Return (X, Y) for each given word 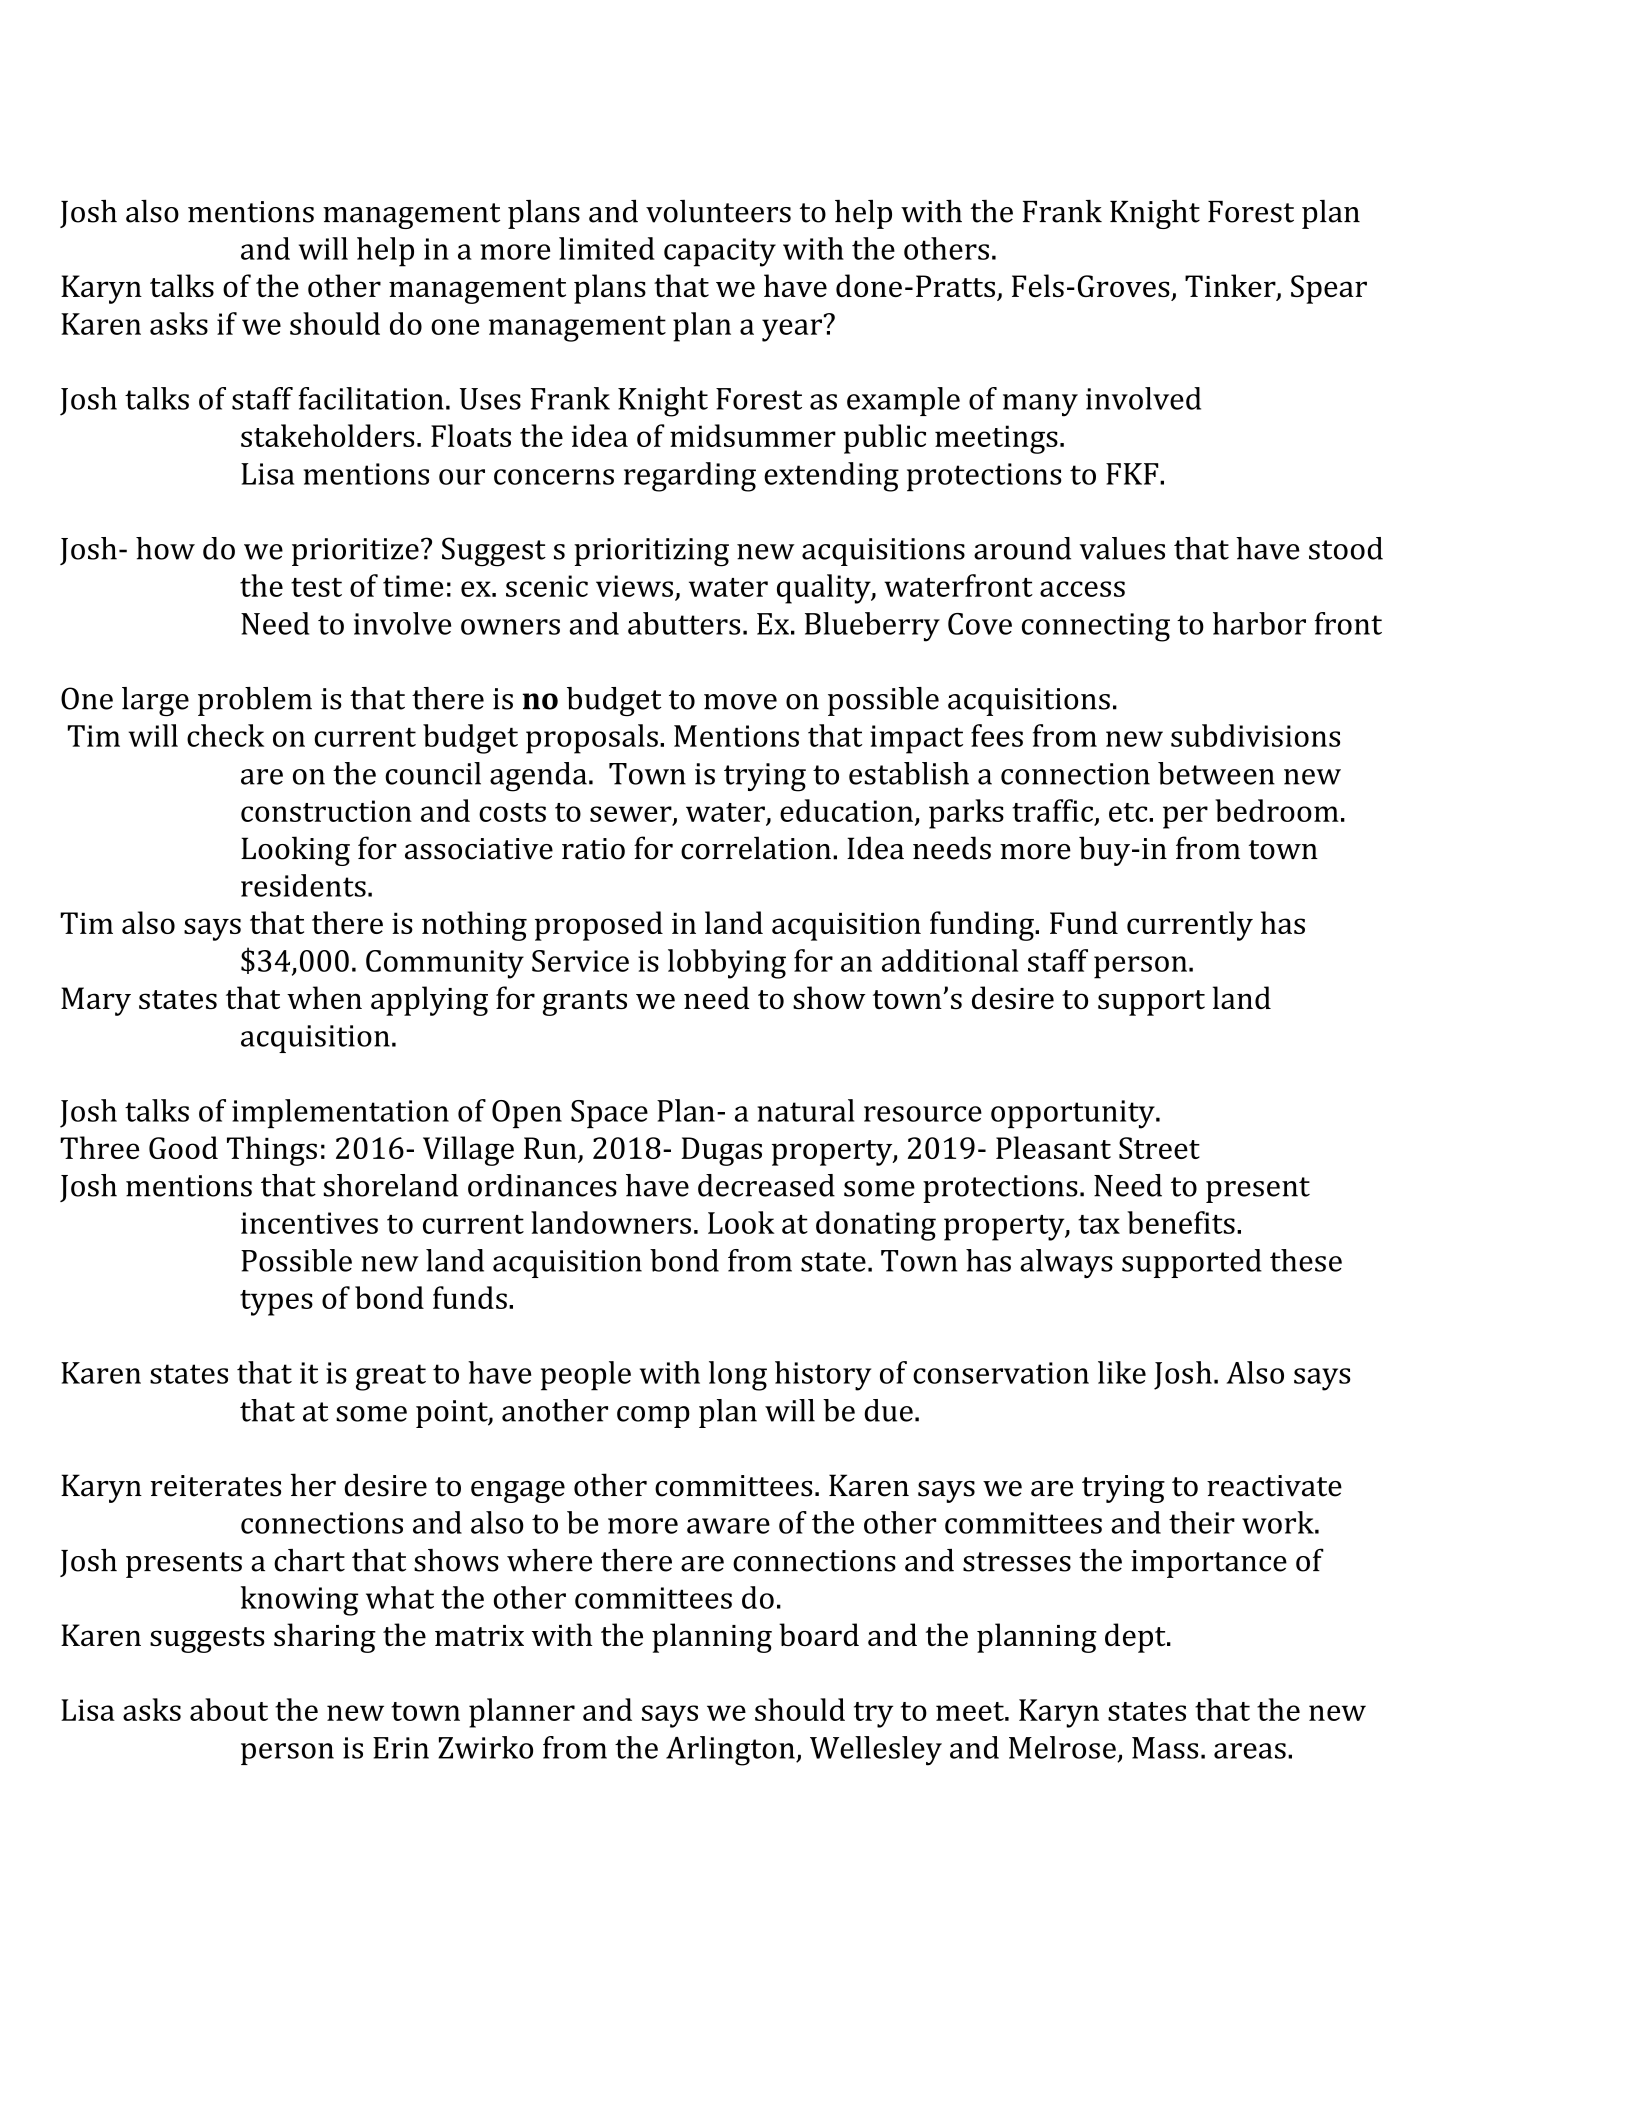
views (634, 586)
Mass (1165, 1748)
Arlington (731, 1751)
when (324, 997)
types (276, 1303)
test (316, 587)
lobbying (727, 964)
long (738, 1376)
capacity (720, 252)
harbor (1259, 623)
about (229, 1709)
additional (950, 960)
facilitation (371, 398)
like (1122, 1372)
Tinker (1231, 287)
